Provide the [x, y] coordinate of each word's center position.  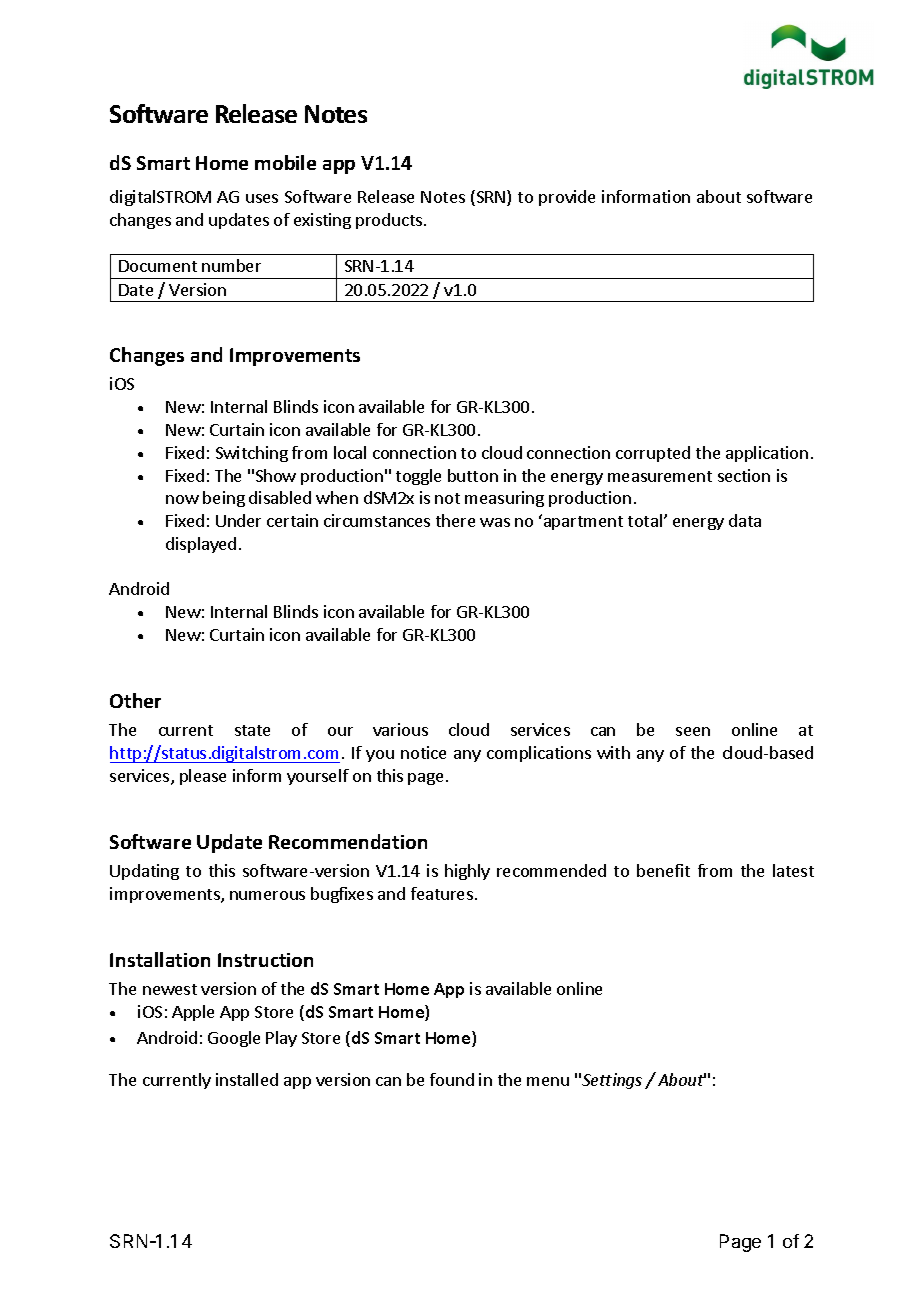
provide [567, 198]
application [767, 454]
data [745, 520]
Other [135, 700]
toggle [418, 477]
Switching [252, 454]
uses [262, 198]
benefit [663, 870]
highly [467, 872]
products [389, 221]
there [455, 520]
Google [234, 1039]
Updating [144, 872]
